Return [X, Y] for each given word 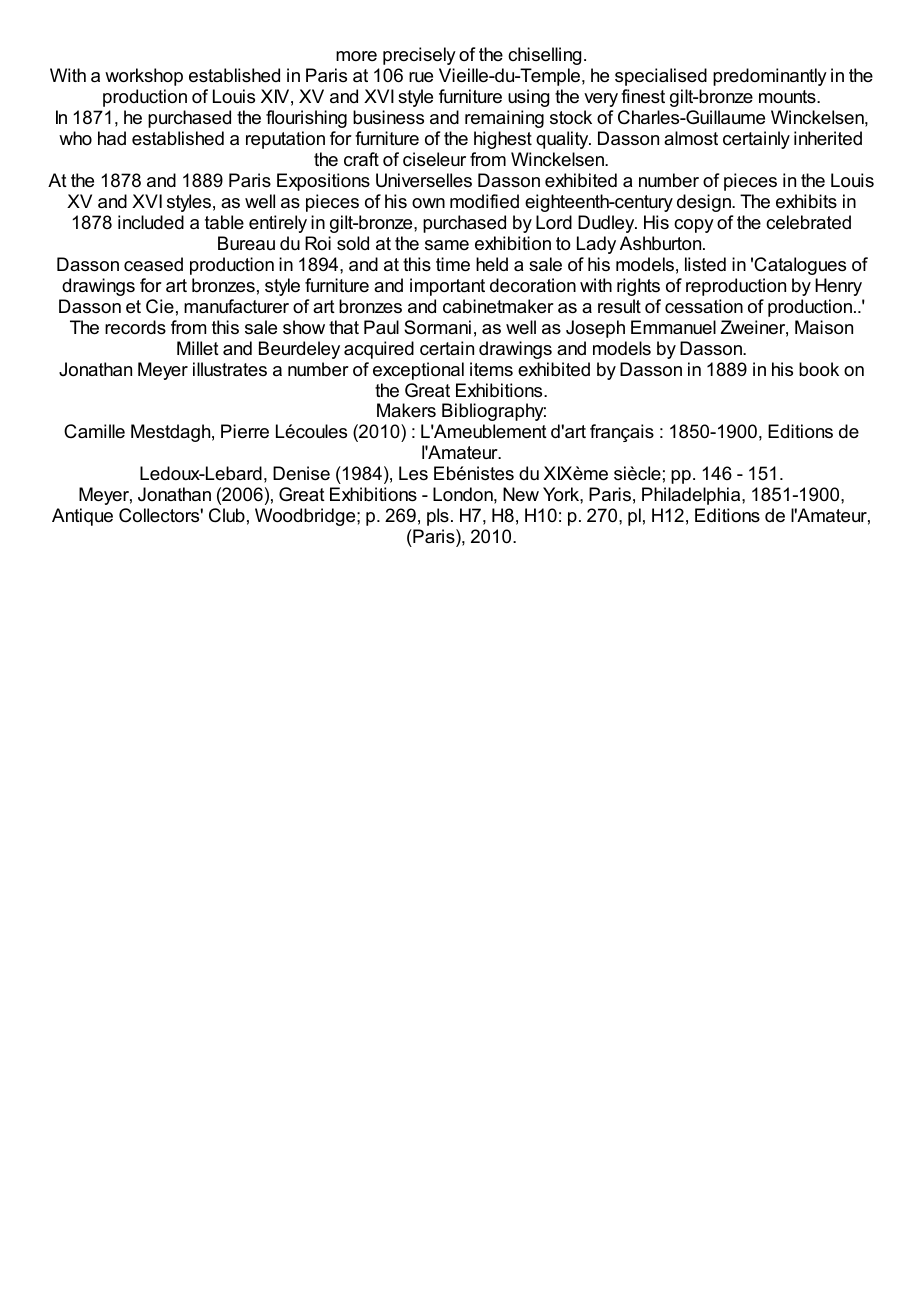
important [447, 287]
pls [438, 517]
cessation [704, 306]
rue [421, 77]
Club [227, 515]
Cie [160, 306]
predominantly [770, 77]
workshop [144, 77]
